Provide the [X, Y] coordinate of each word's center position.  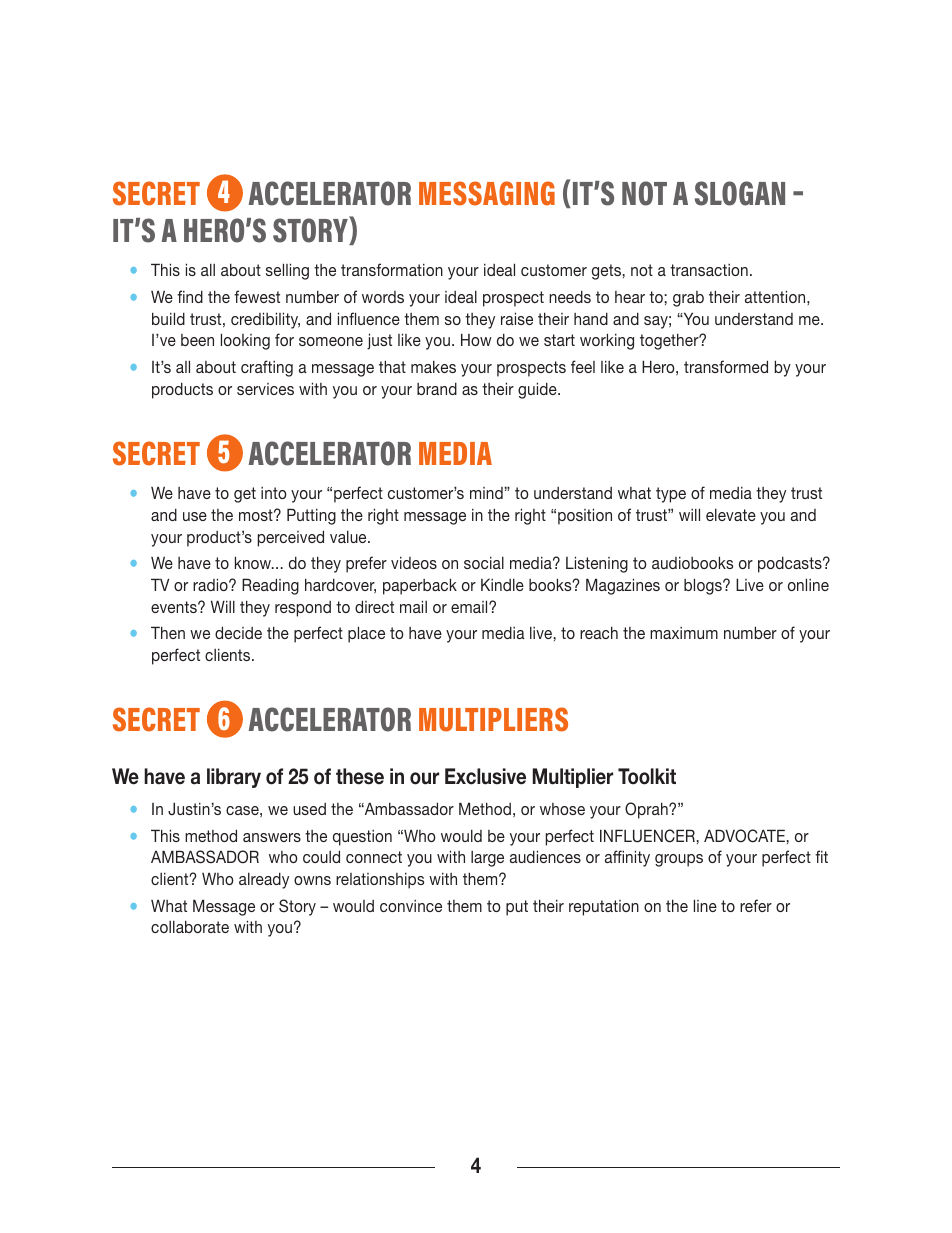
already [264, 880]
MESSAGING [487, 193]
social [484, 562]
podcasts [791, 564]
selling [287, 271]
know [254, 562]
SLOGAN [740, 193]
